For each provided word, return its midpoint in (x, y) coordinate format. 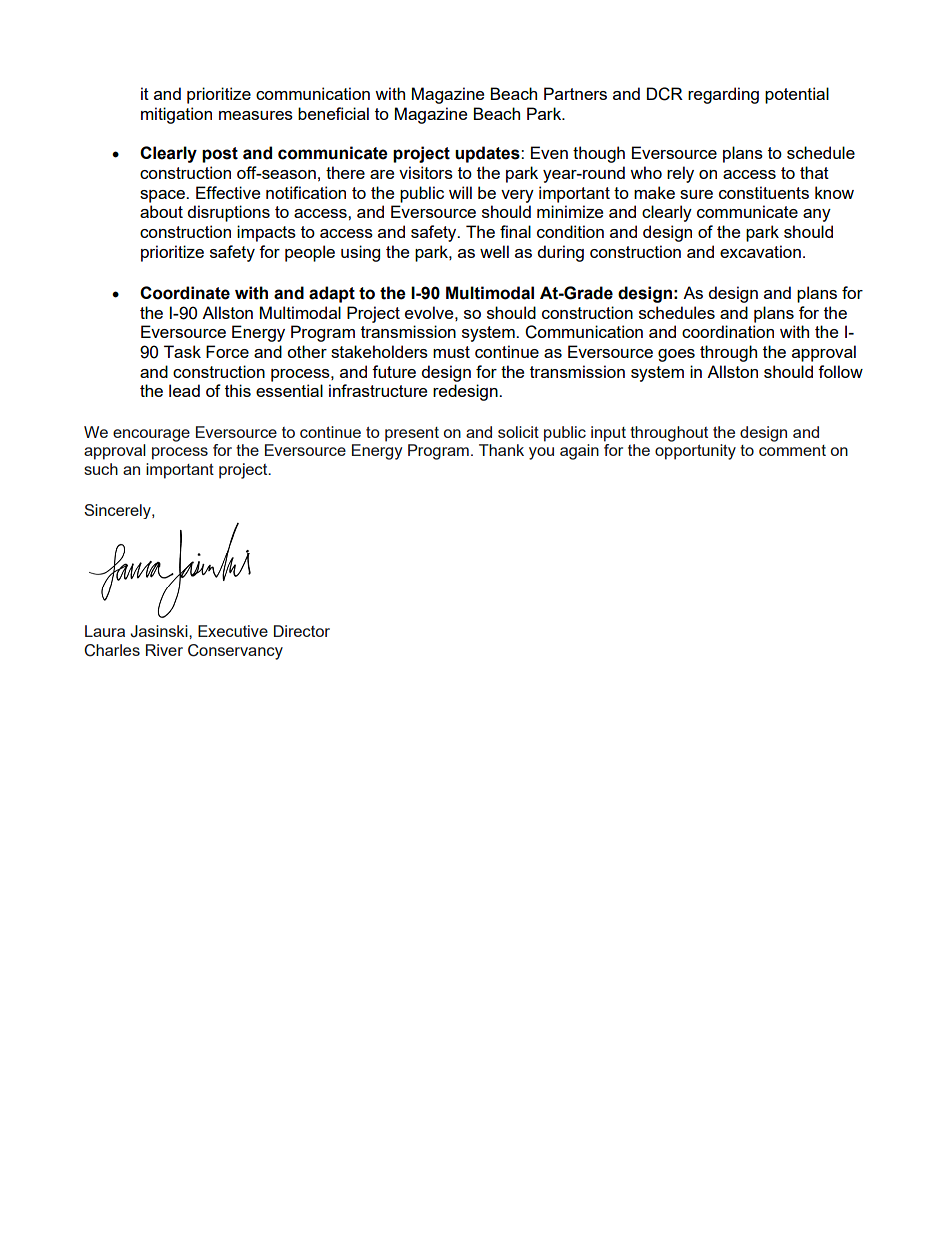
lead (184, 390)
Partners (575, 93)
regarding (723, 95)
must (451, 352)
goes (676, 355)
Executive (233, 631)
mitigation (176, 115)
